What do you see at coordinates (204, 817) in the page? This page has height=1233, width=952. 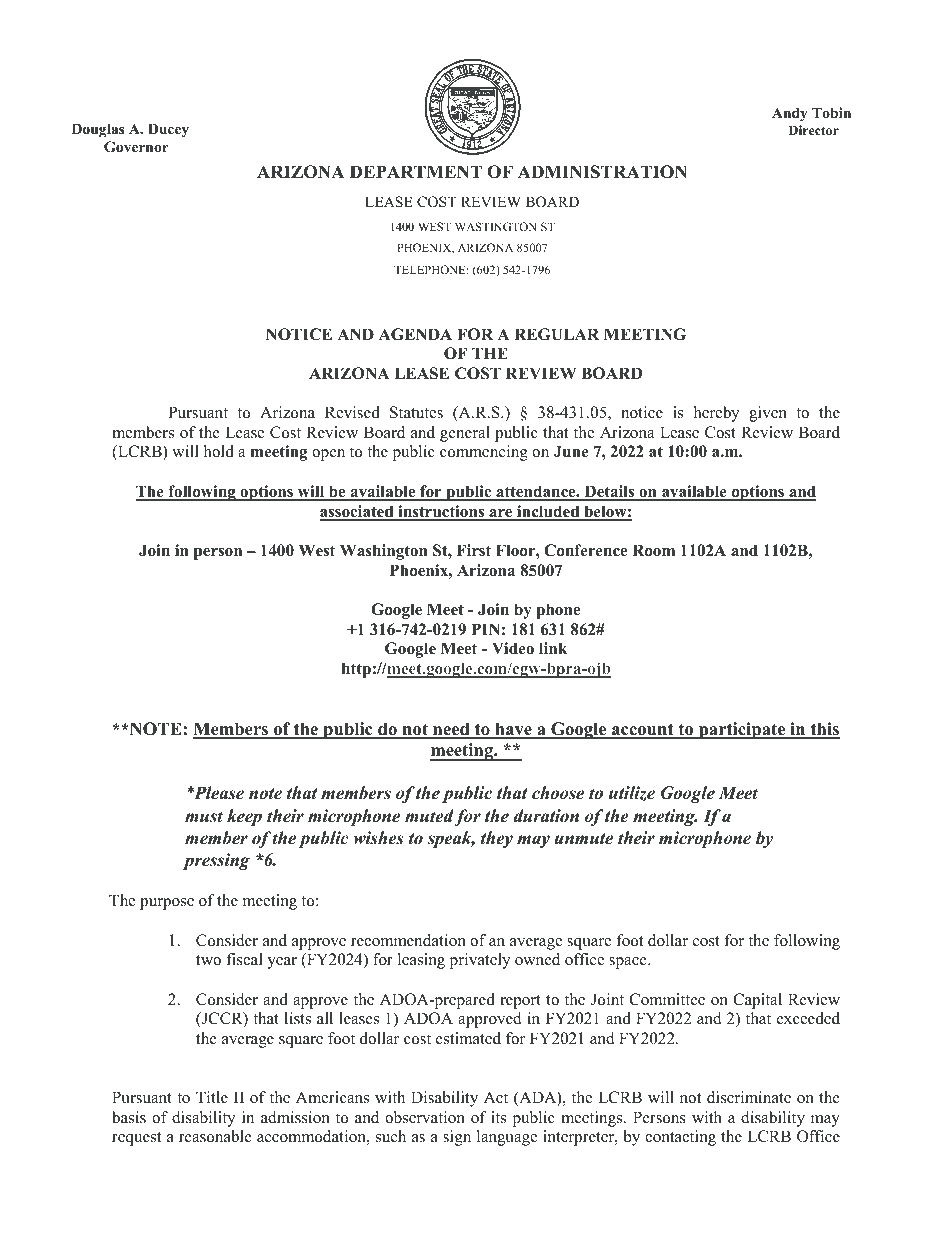 I see `must` at bounding box center [204, 817].
